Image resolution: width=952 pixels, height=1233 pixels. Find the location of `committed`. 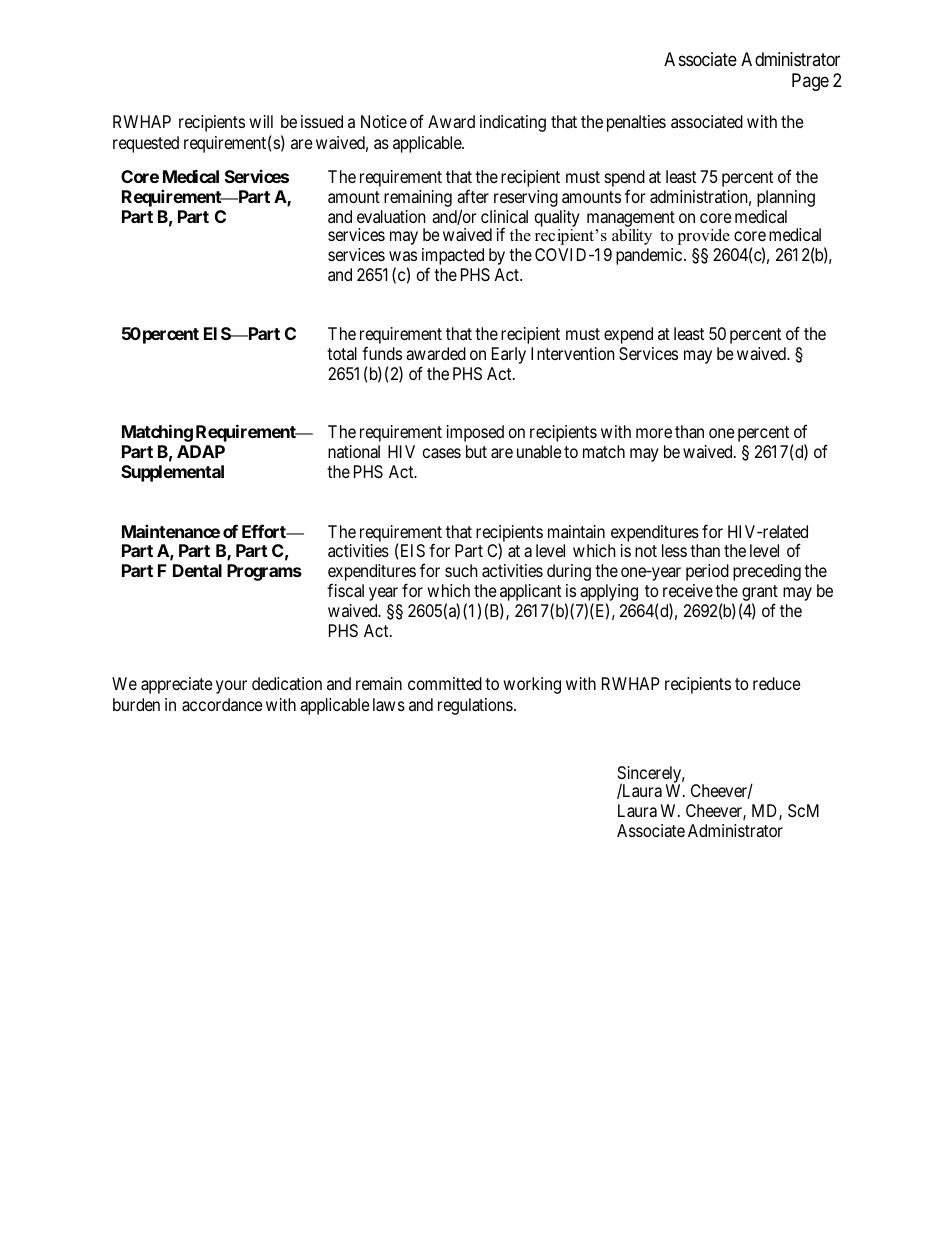

committed is located at coordinates (445, 683).
